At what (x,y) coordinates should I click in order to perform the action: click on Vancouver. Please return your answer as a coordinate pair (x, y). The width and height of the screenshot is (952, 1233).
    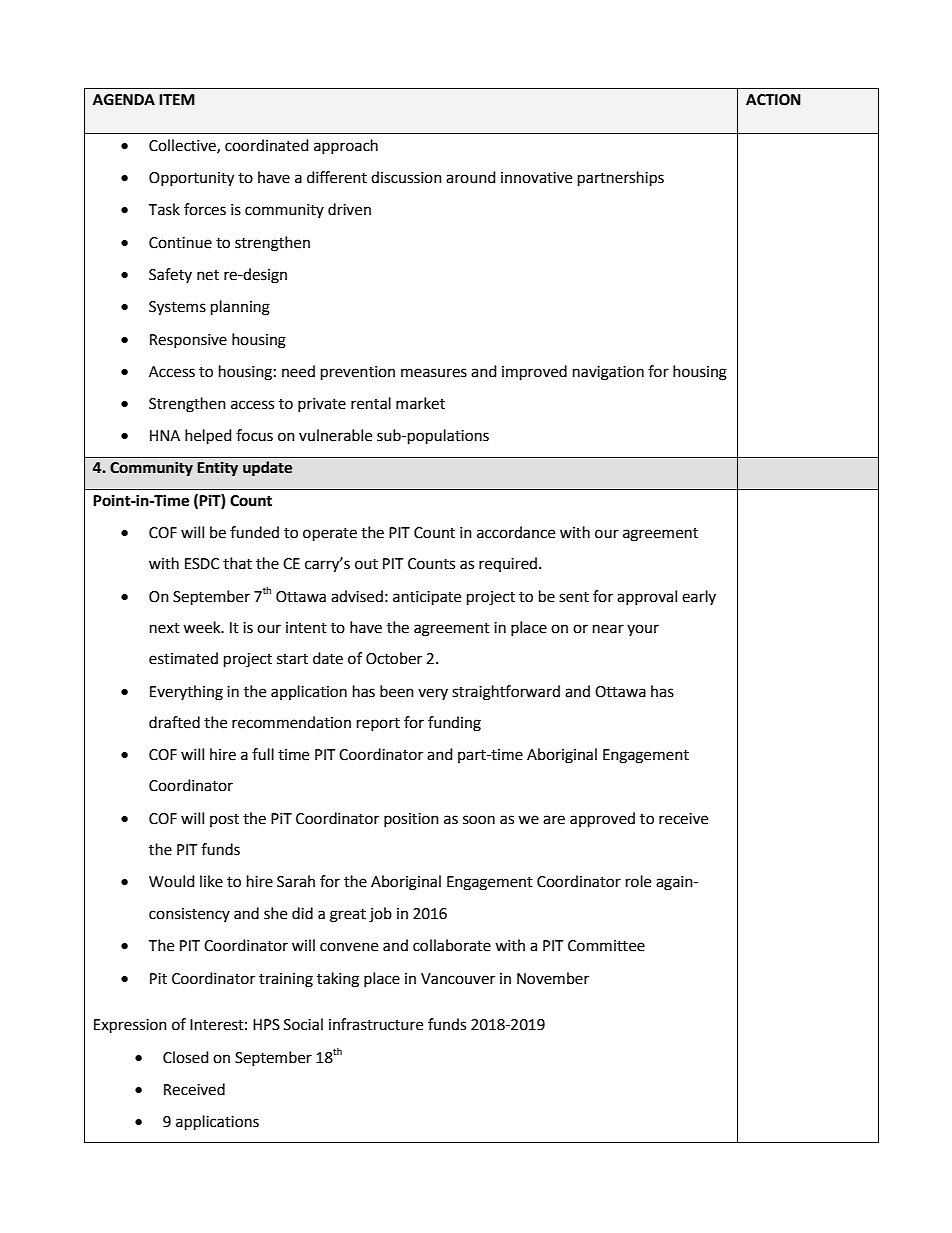
    Looking at the image, I should click on (458, 979).
